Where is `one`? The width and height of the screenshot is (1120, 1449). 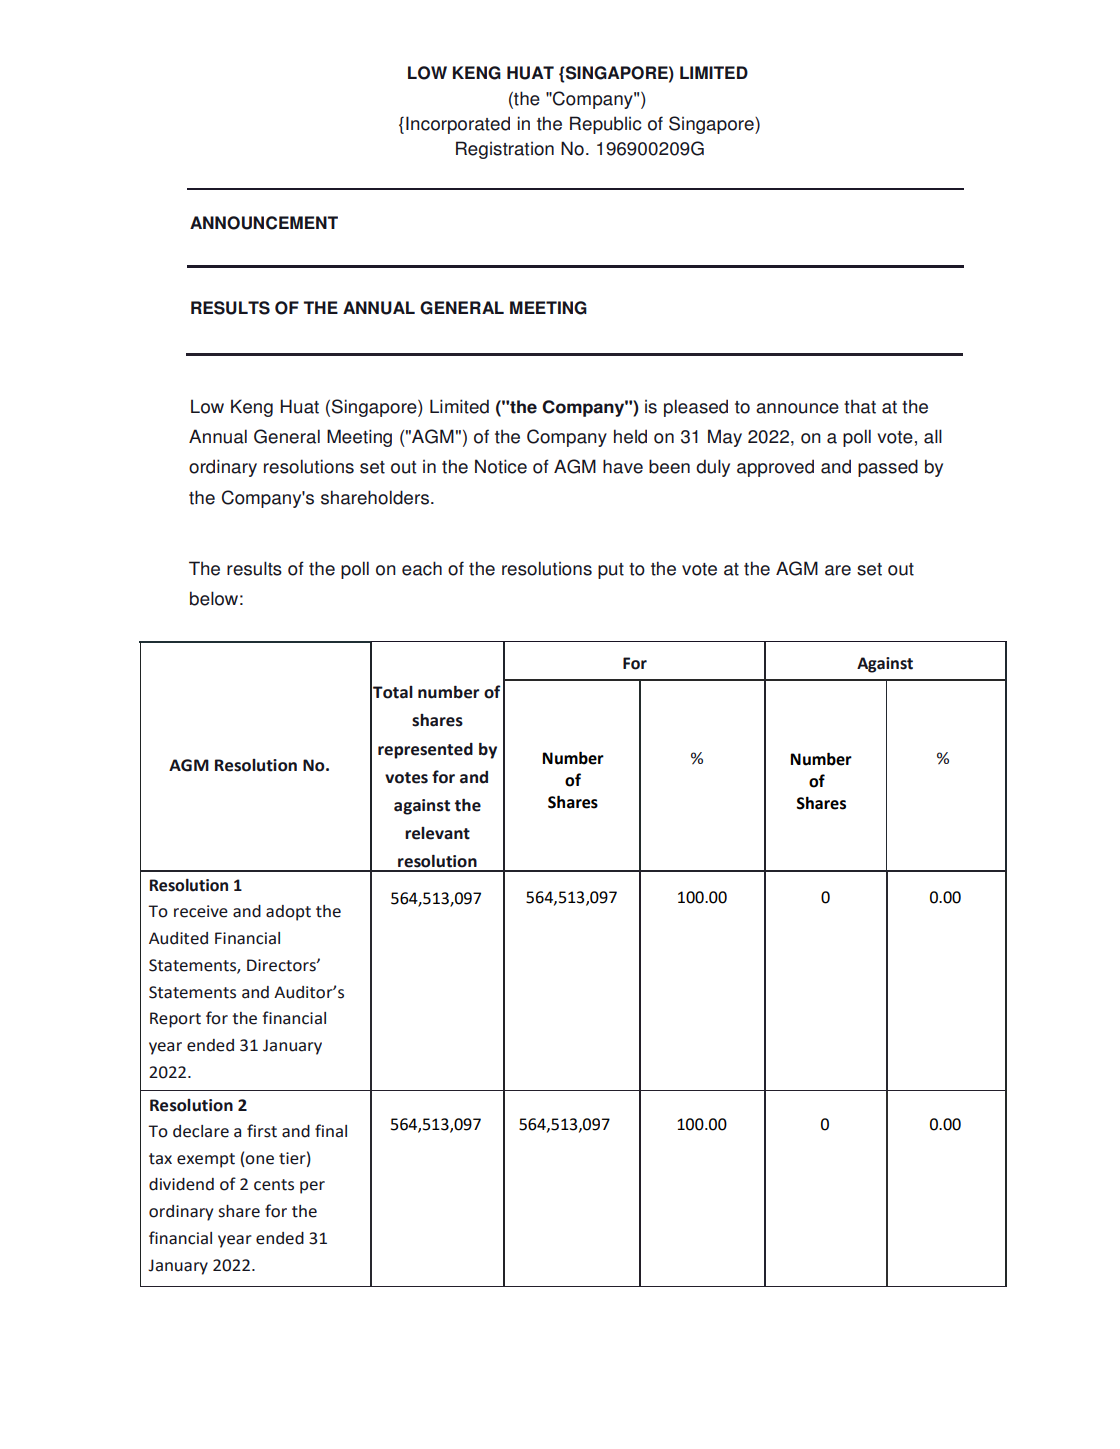
one is located at coordinates (259, 1160).
